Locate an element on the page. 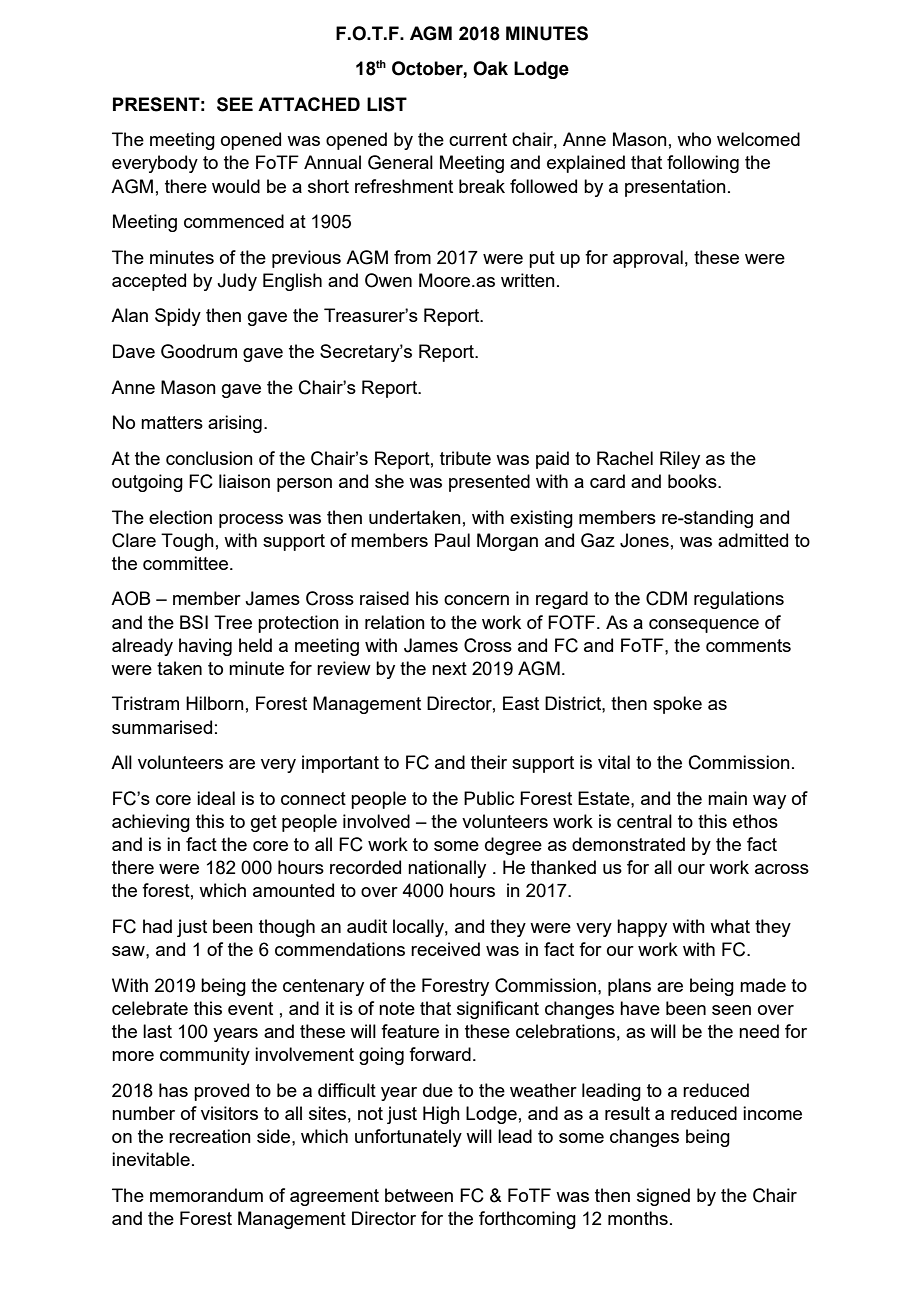 The image size is (924, 1308). who is located at coordinates (694, 139).
